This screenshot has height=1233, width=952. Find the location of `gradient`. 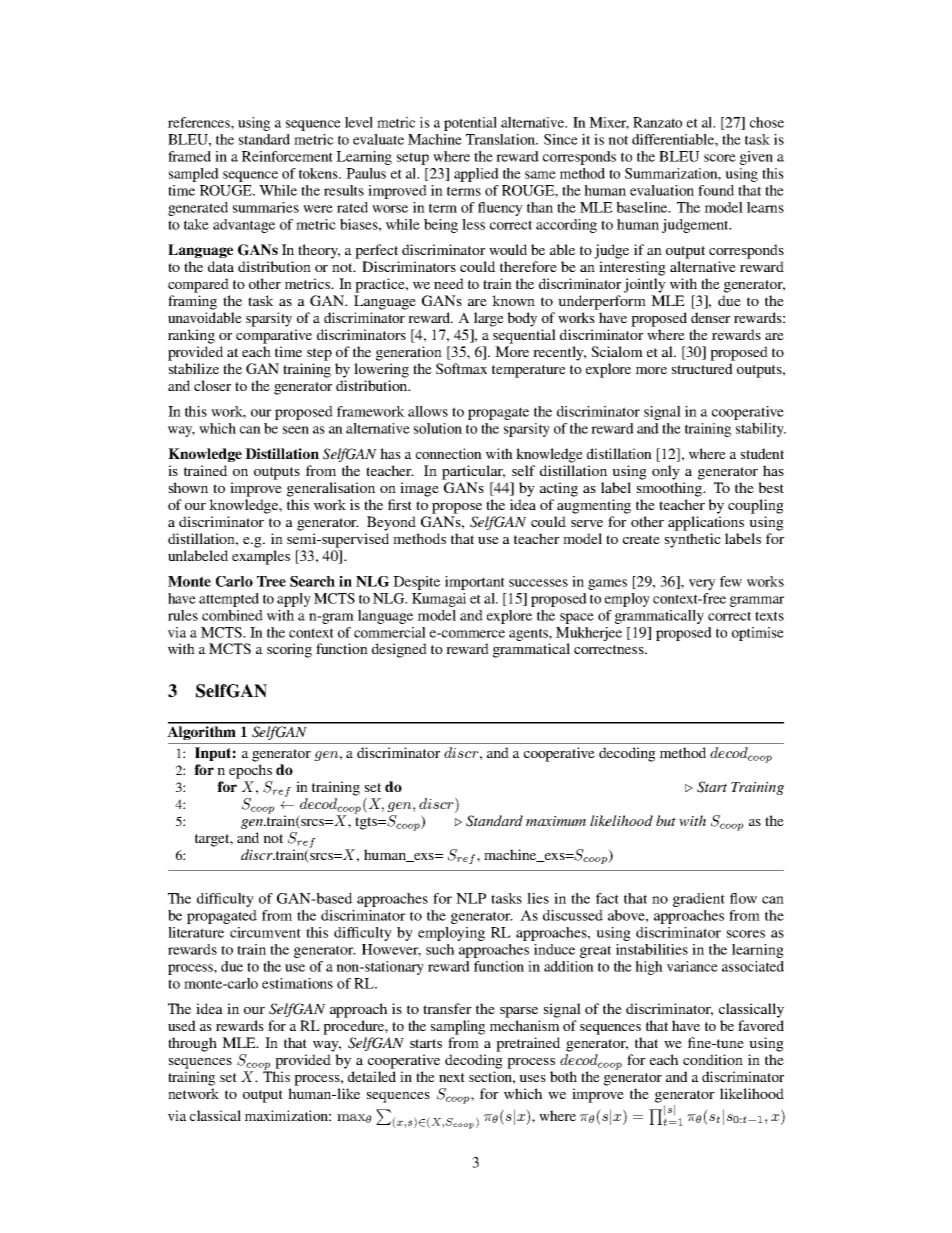

gradient is located at coordinates (699, 900).
